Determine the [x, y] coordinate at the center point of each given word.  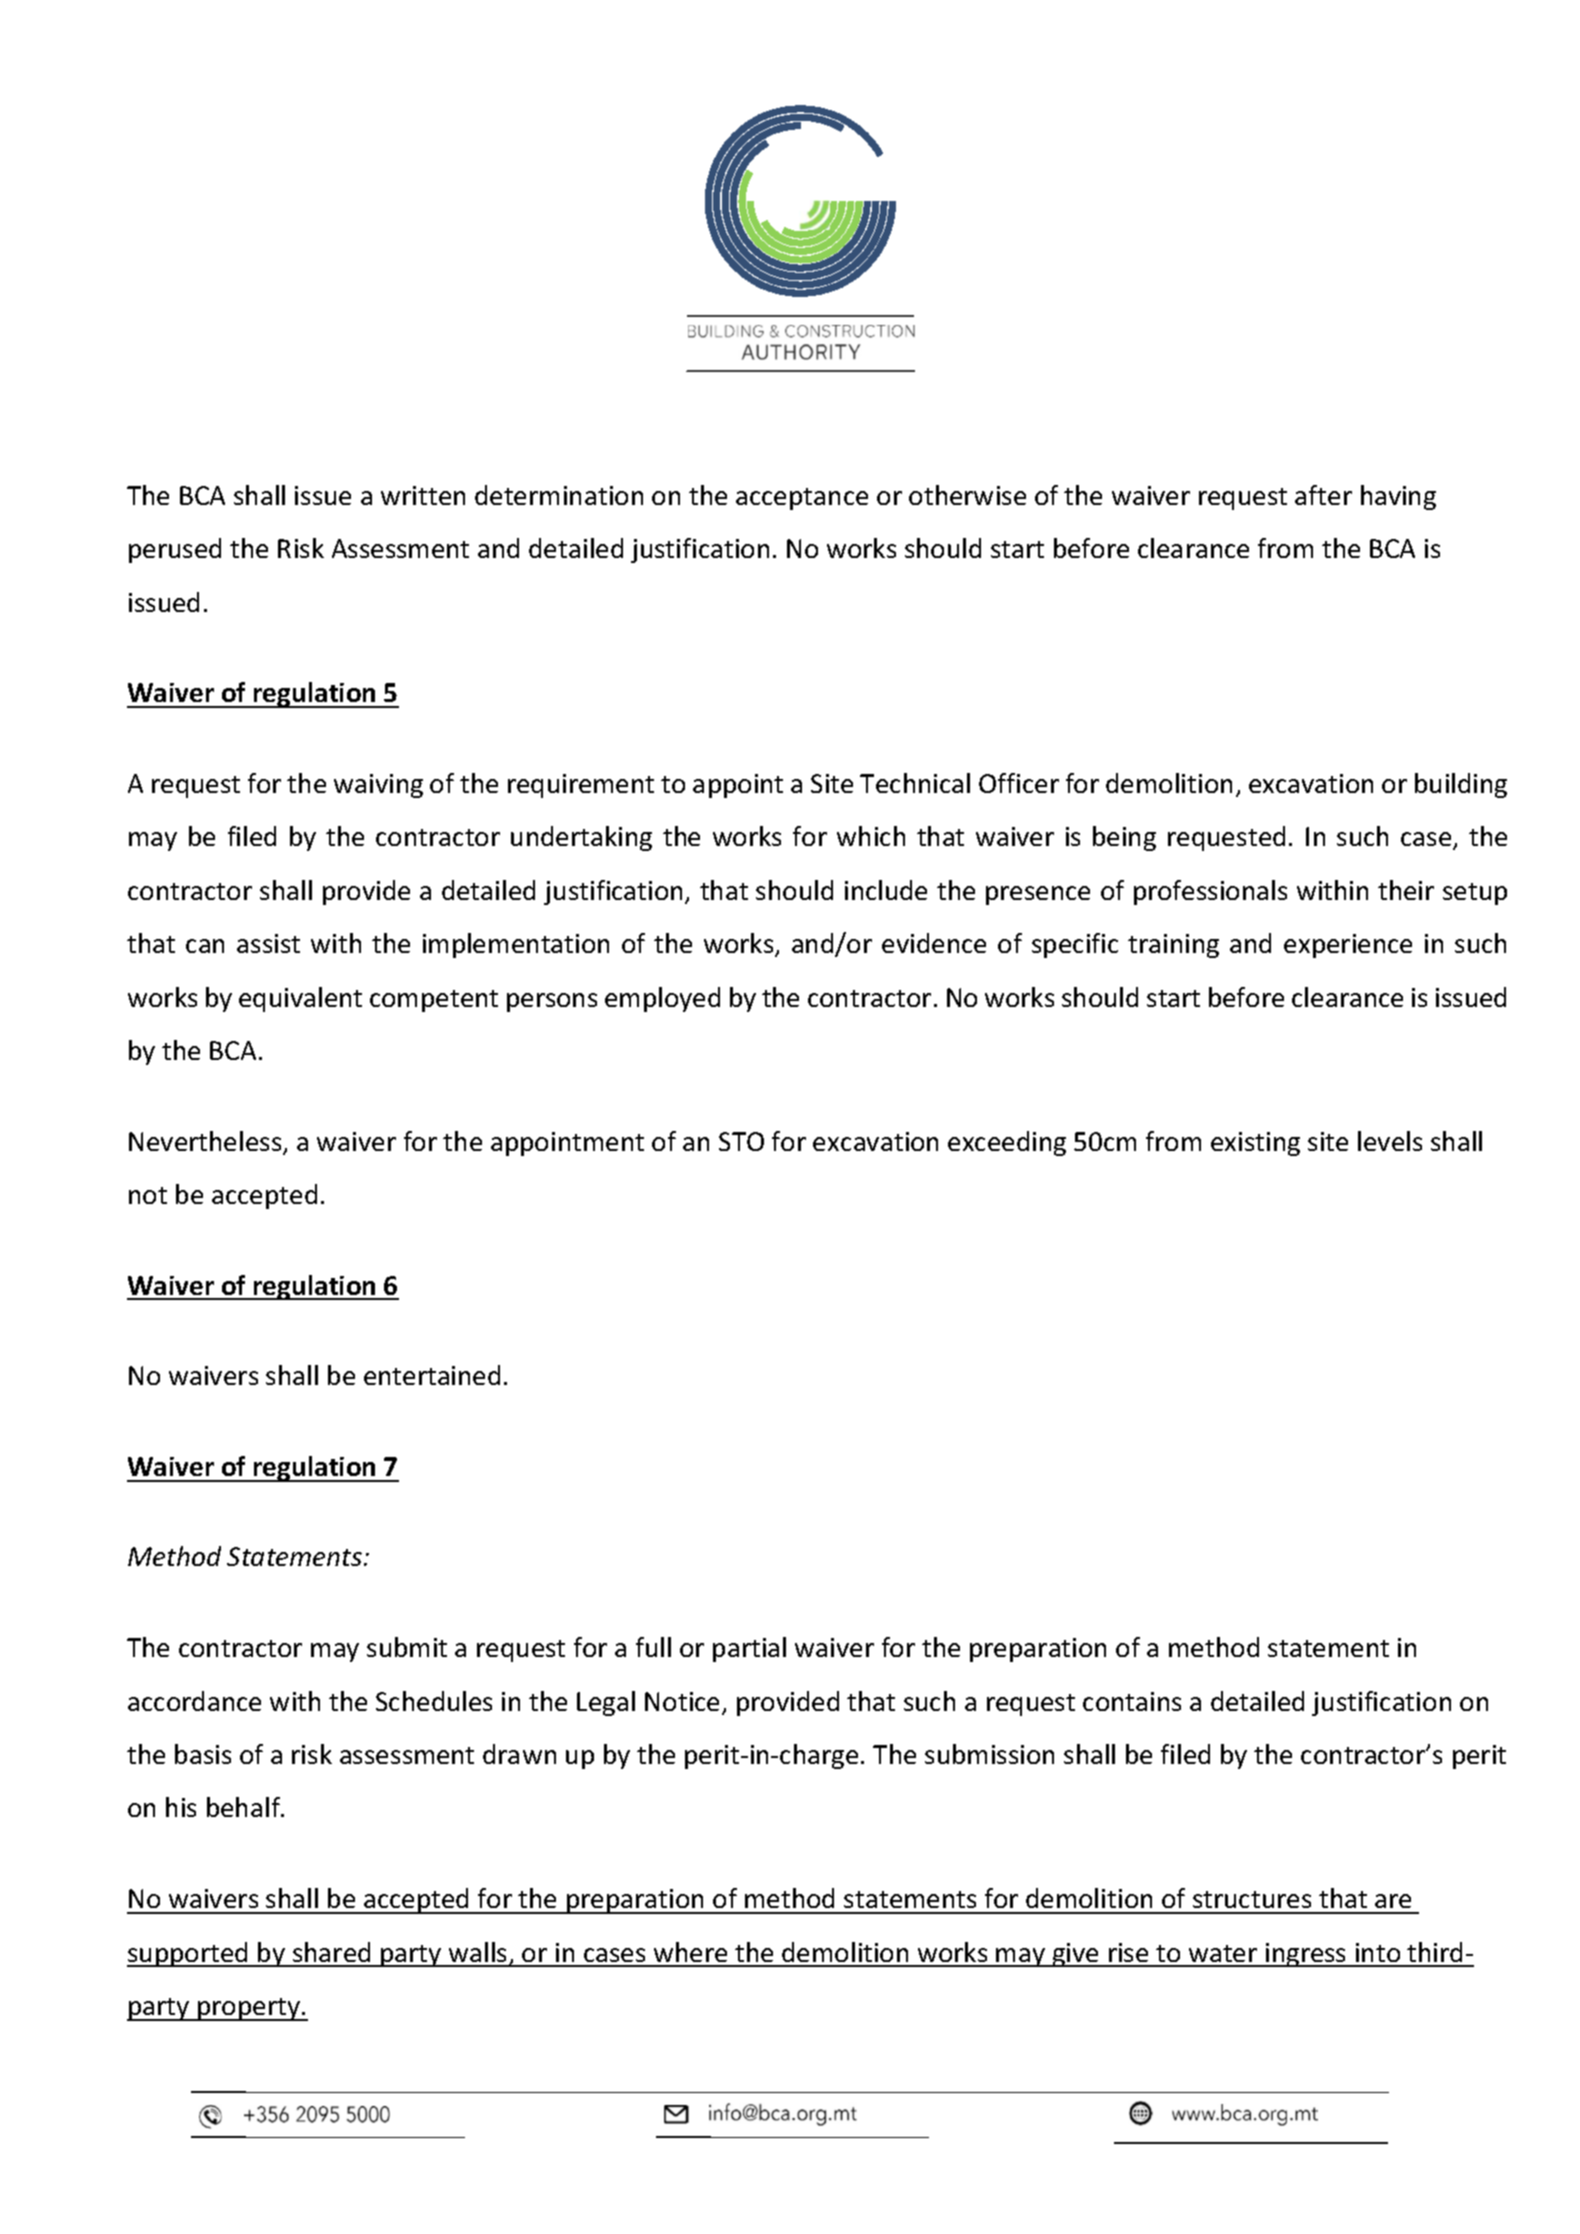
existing [1255, 1144]
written [423, 495]
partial [749, 1649]
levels [1390, 1141]
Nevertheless [206, 1142]
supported [189, 1954]
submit [407, 1647]
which [871, 836]
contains [1132, 1701]
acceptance [802, 499]
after [1323, 495]
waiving [378, 786]
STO [741, 1141]
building [1461, 785]
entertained [432, 1375]
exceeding [1007, 1143]
